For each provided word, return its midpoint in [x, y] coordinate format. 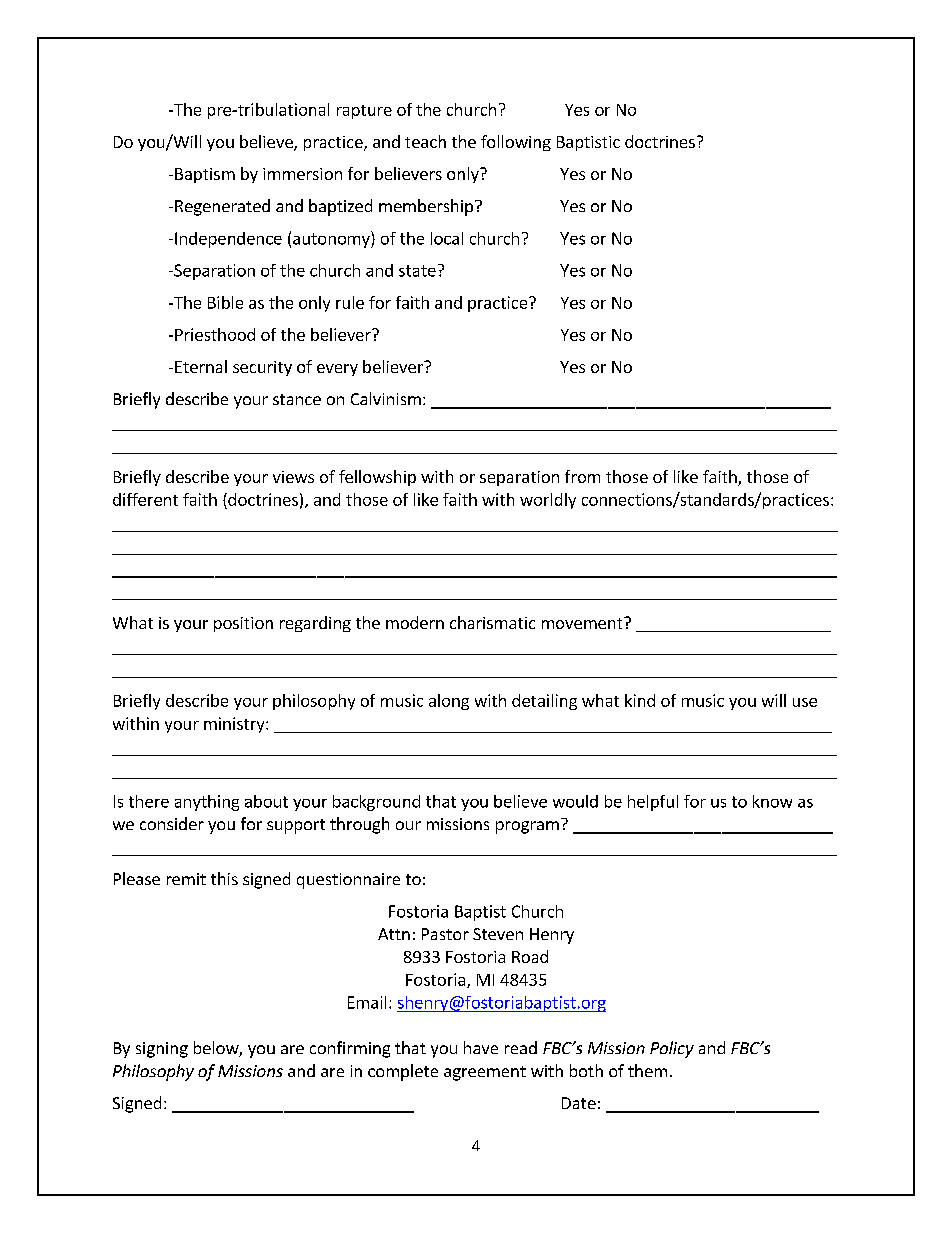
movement [583, 623]
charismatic [492, 622]
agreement [485, 1073]
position [243, 624]
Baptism [205, 175]
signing [162, 1050]
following [516, 143]
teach [425, 141]
